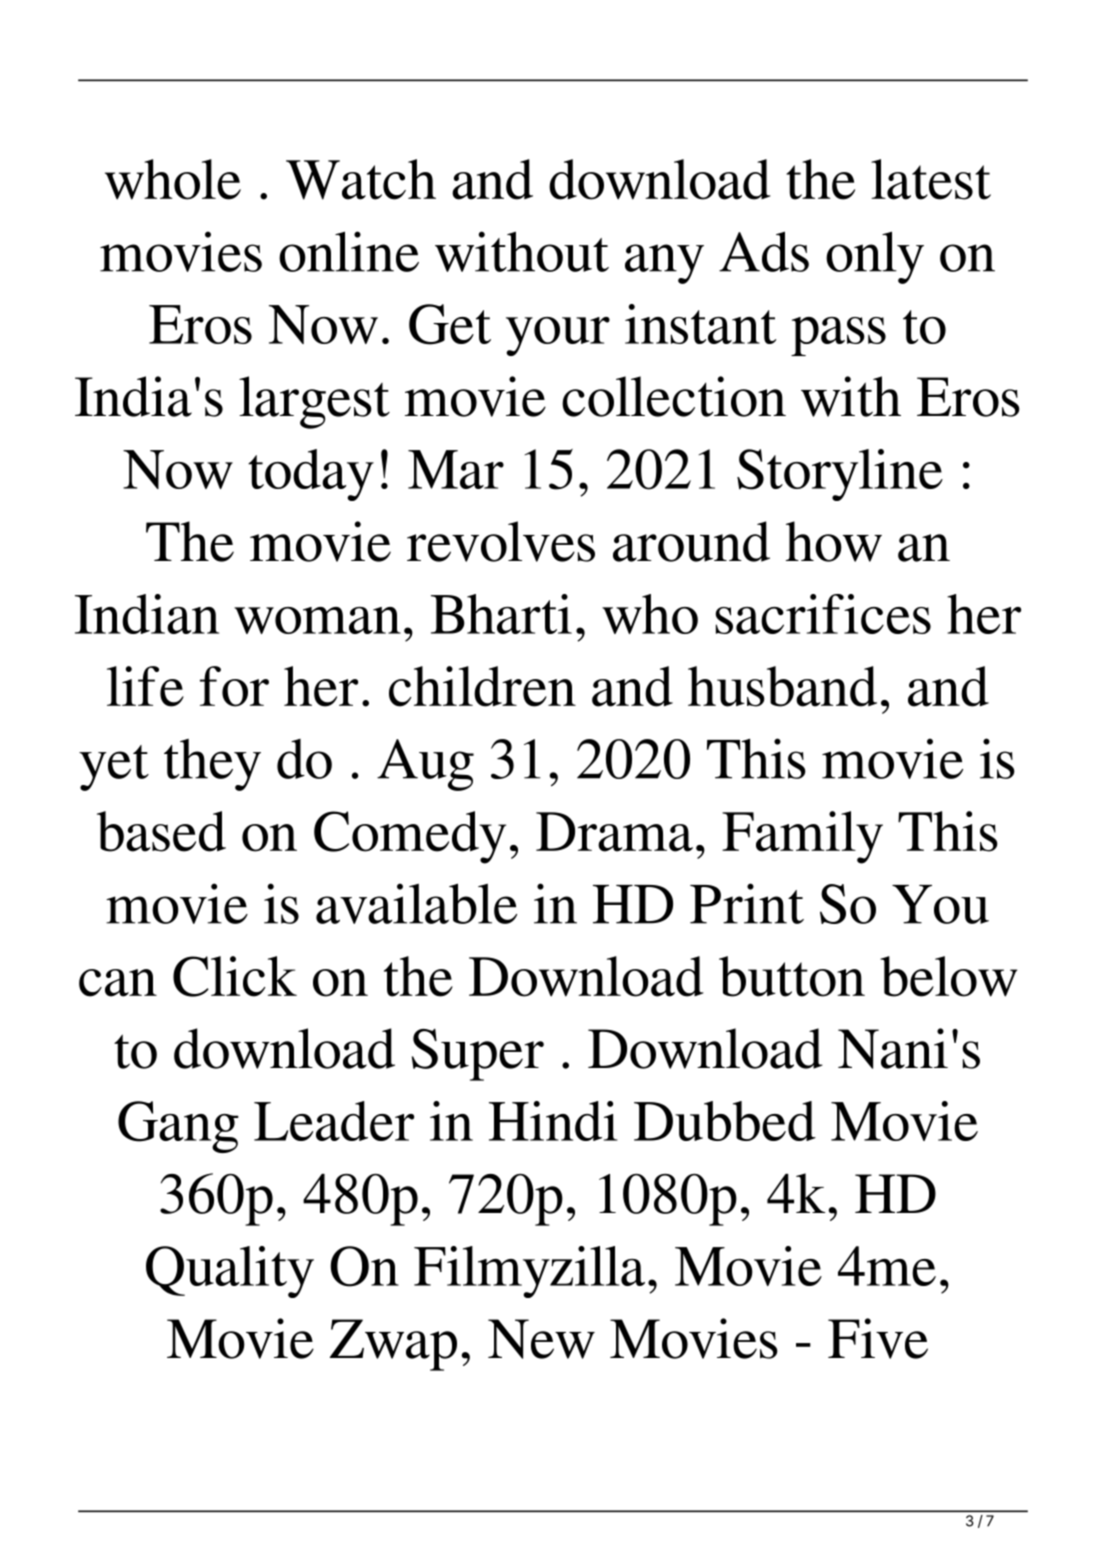  What do you see at coordinates (802, 837) in the page?
I see `Family` at bounding box center [802, 837].
